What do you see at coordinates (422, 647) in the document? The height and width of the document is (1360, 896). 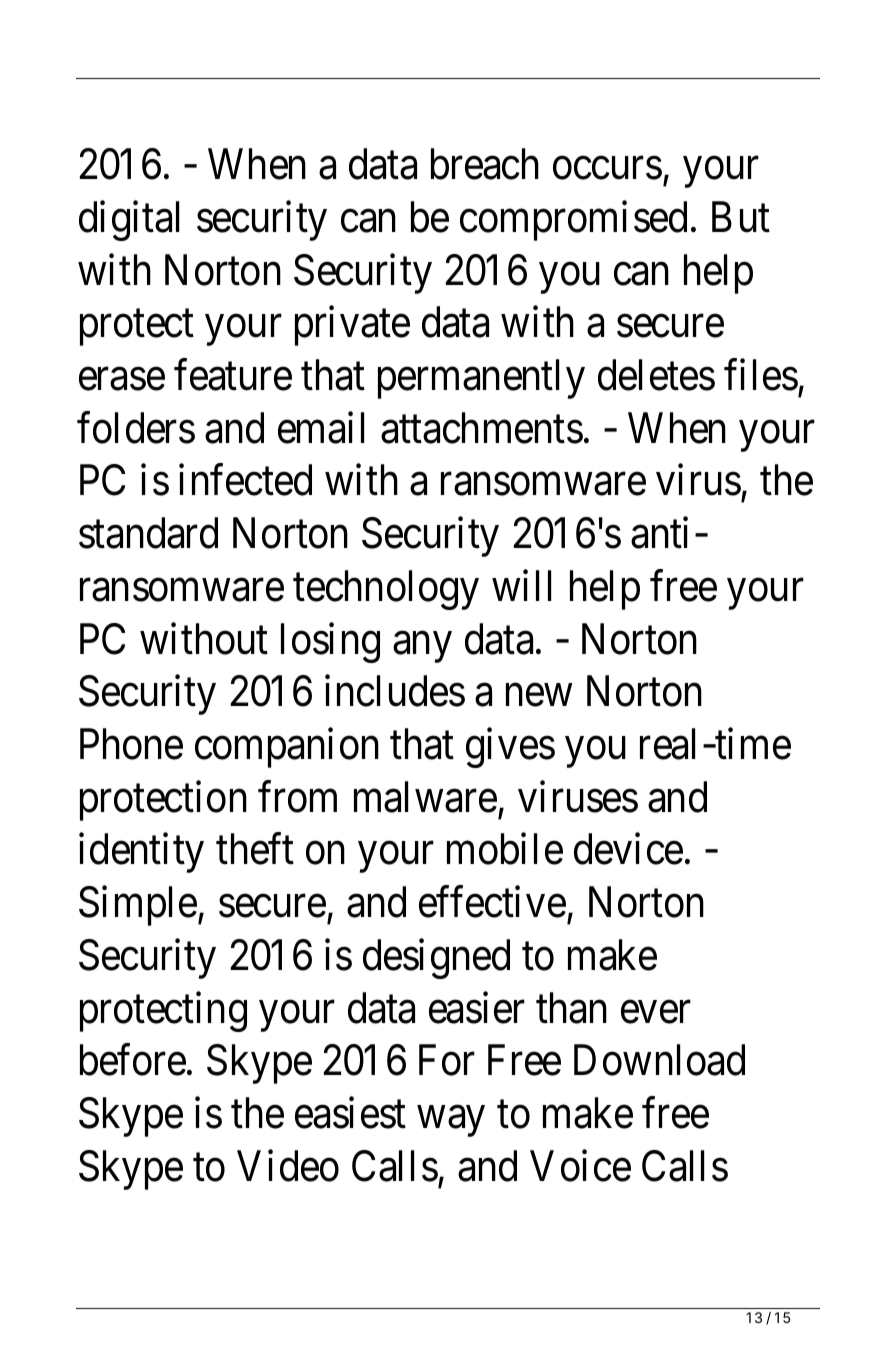 I see `any` at bounding box center [422, 647].
